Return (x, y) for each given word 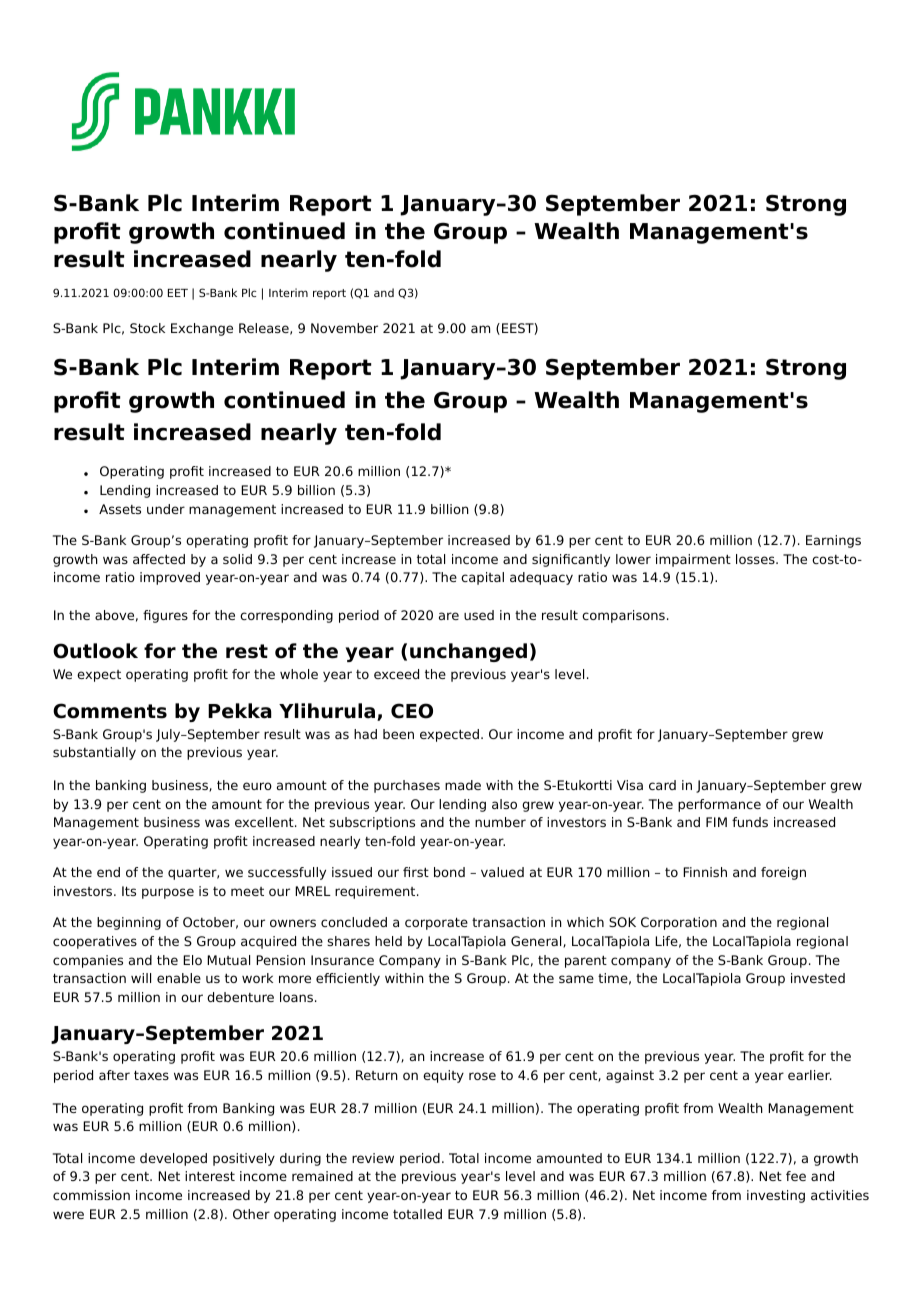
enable (179, 978)
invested (818, 978)
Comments (110, 711)
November (344, 328)
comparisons (623, 616)
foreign (783, 873)
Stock (147, 328)
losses (756, 559)
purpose (168, 893)
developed (173, 1159)
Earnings (833, 541)
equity (443, 1076)
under (166, 509)
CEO (412, 711)
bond (449, 872)
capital (482, 578)
